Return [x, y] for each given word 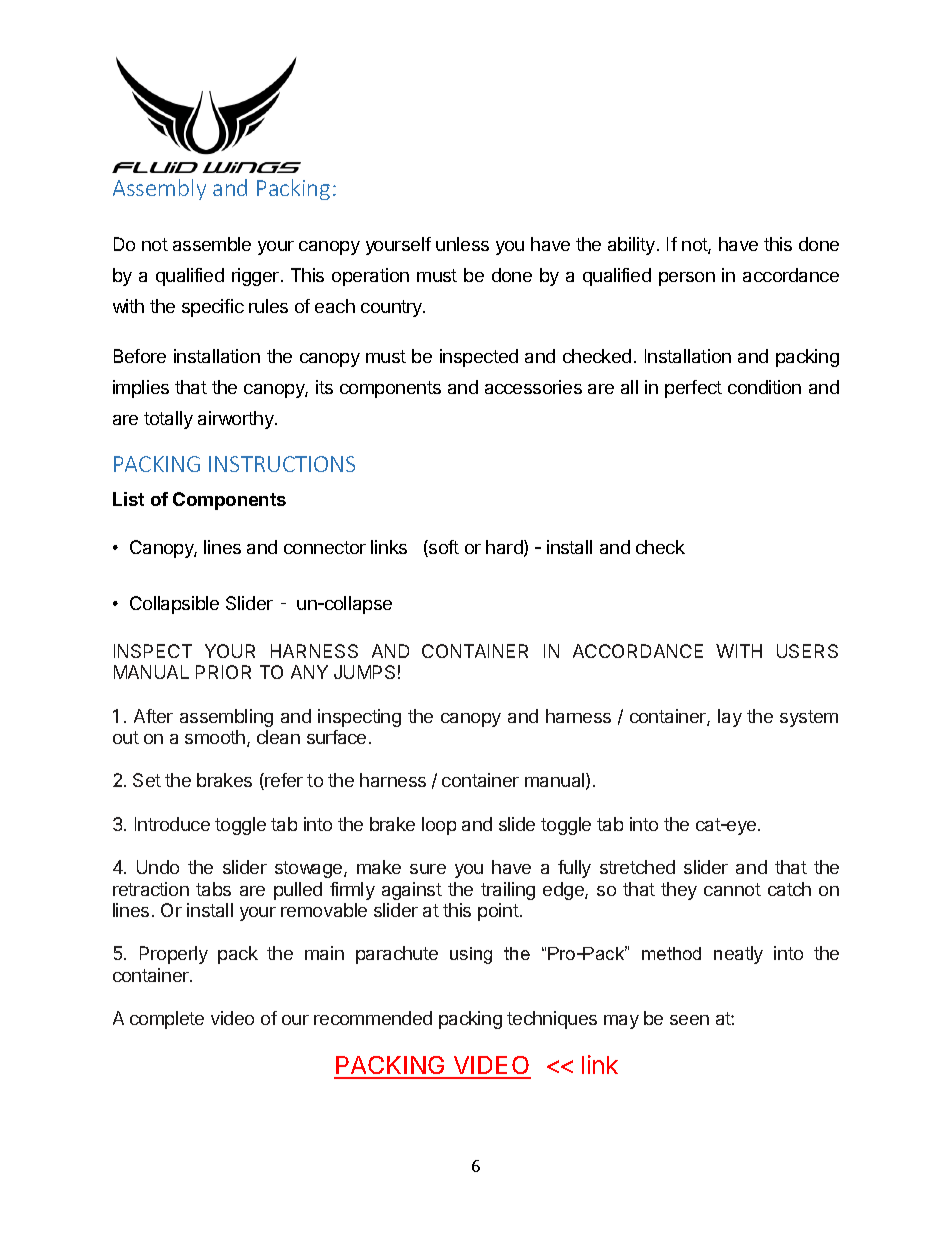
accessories [533, 387]
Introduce [172, 824]
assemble [212, 244]
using [471, 955]
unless [462, 244]
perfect [693, 389]
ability [633, 246]
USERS [807, 651]
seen [689, 1020]
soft [443, 548]
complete [167, 1020]
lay [730, 718]
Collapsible [174, 605]
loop [439, 826]
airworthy [237, 420]
